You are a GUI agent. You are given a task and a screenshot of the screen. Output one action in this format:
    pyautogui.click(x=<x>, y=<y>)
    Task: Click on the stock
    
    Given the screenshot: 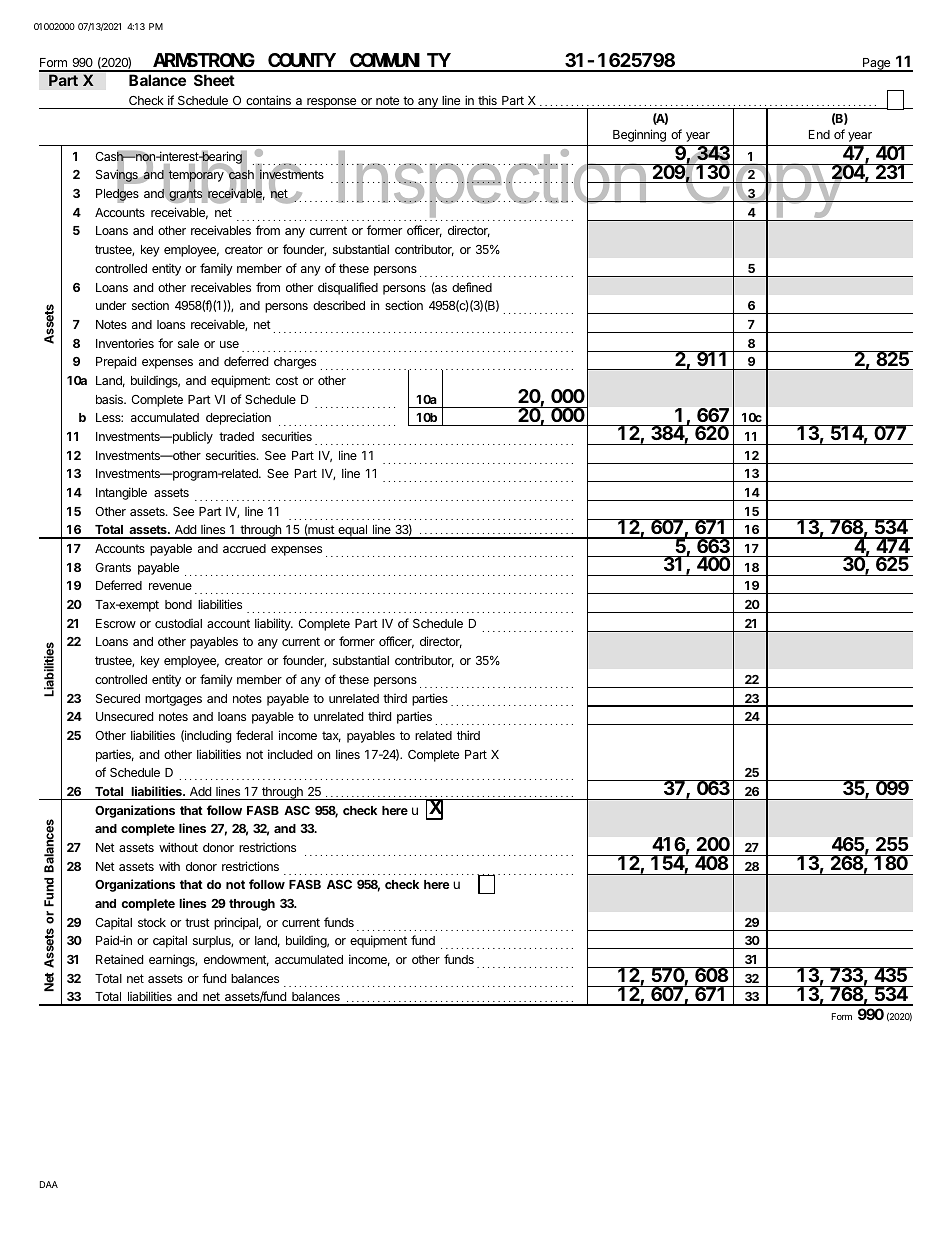 What is the action you would take?
    pyautogui.click(x=152, y=922)
